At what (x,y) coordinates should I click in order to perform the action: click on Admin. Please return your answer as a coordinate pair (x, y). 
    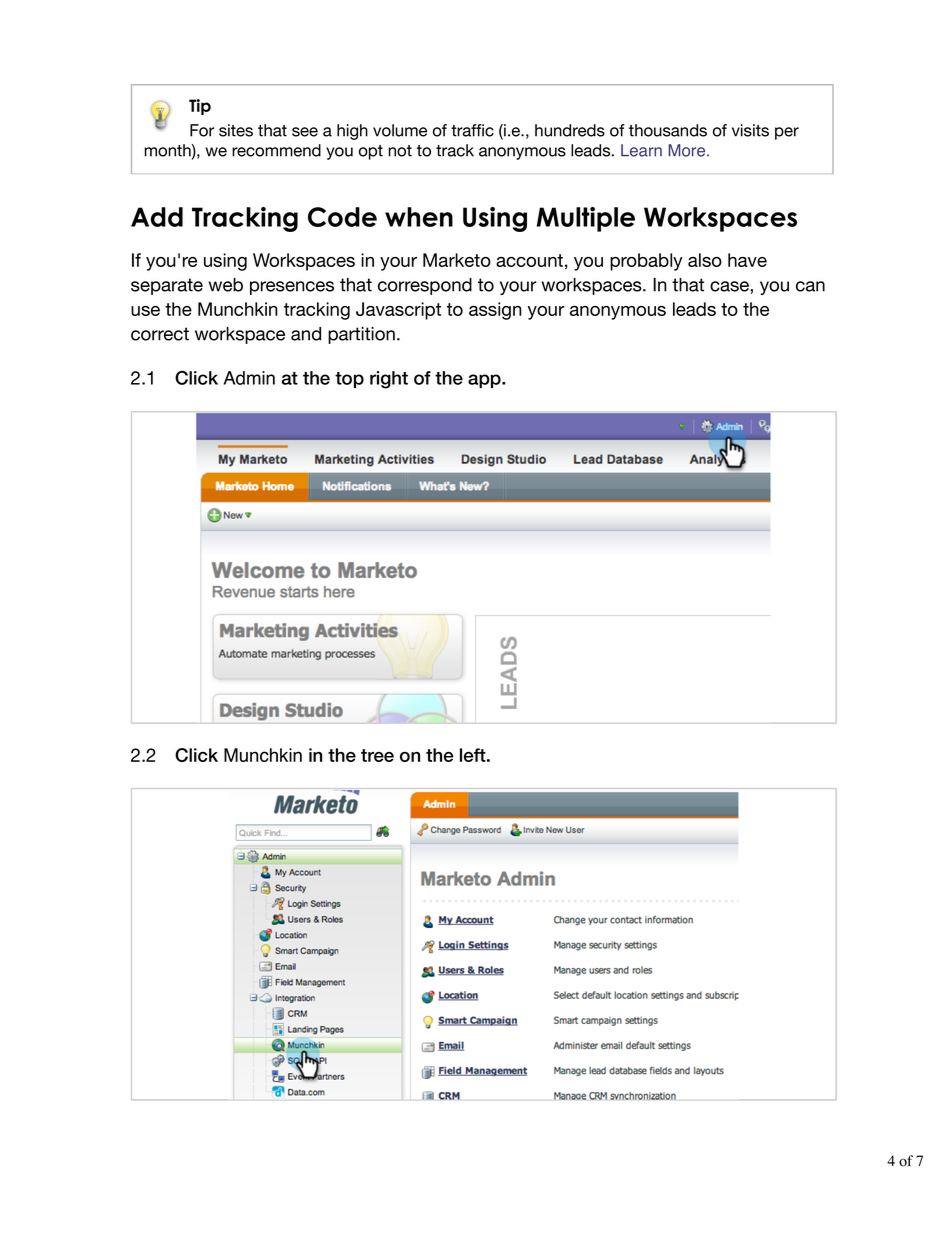
    Looking at the image, I should click on (249, 378).
